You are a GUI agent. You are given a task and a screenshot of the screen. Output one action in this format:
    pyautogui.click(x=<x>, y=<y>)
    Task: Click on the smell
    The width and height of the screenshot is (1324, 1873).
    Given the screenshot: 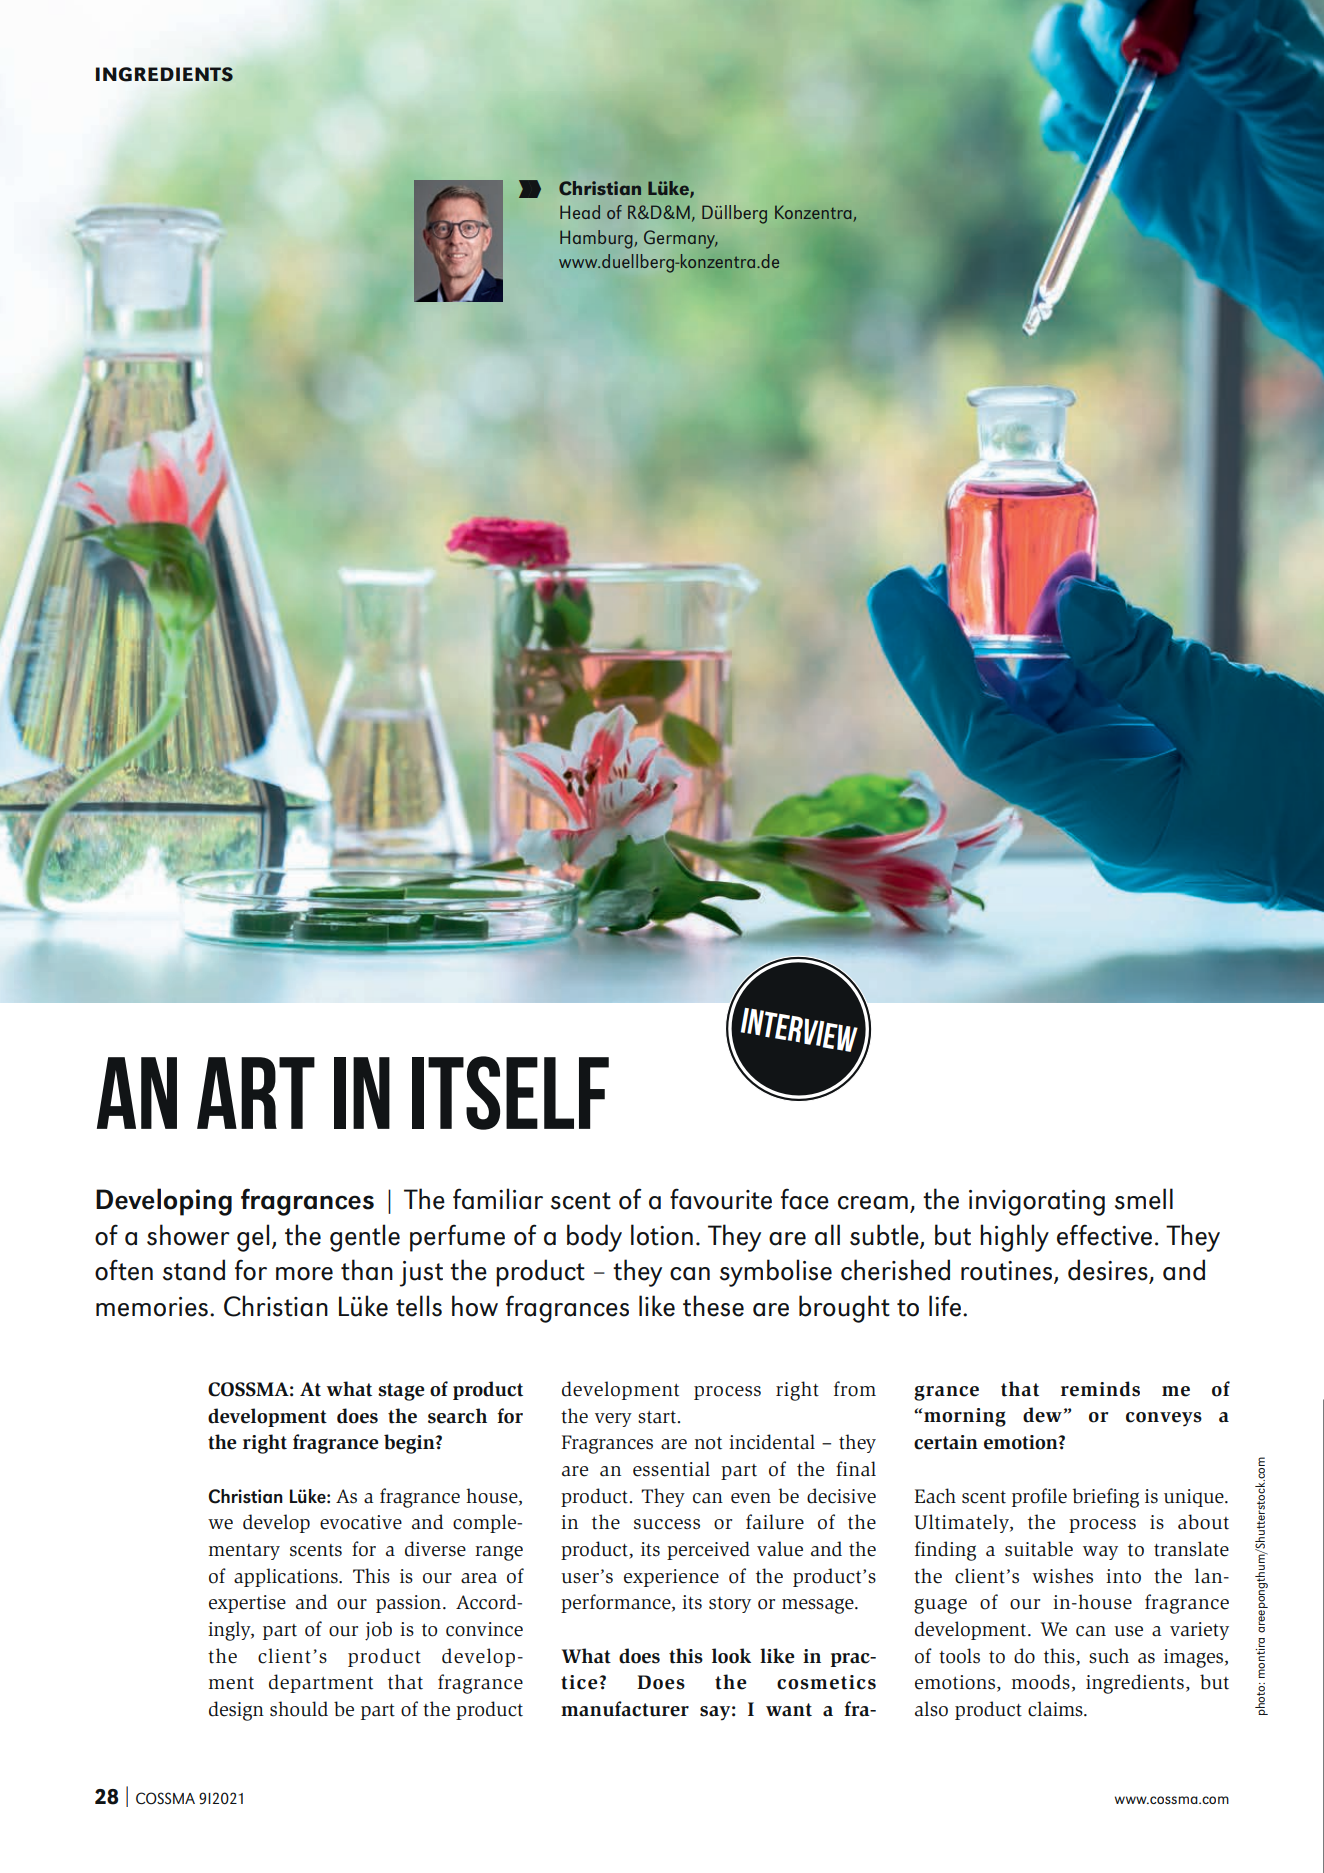 What is the action you would take?
    pyautogui.click(x=1144, y=1199)
